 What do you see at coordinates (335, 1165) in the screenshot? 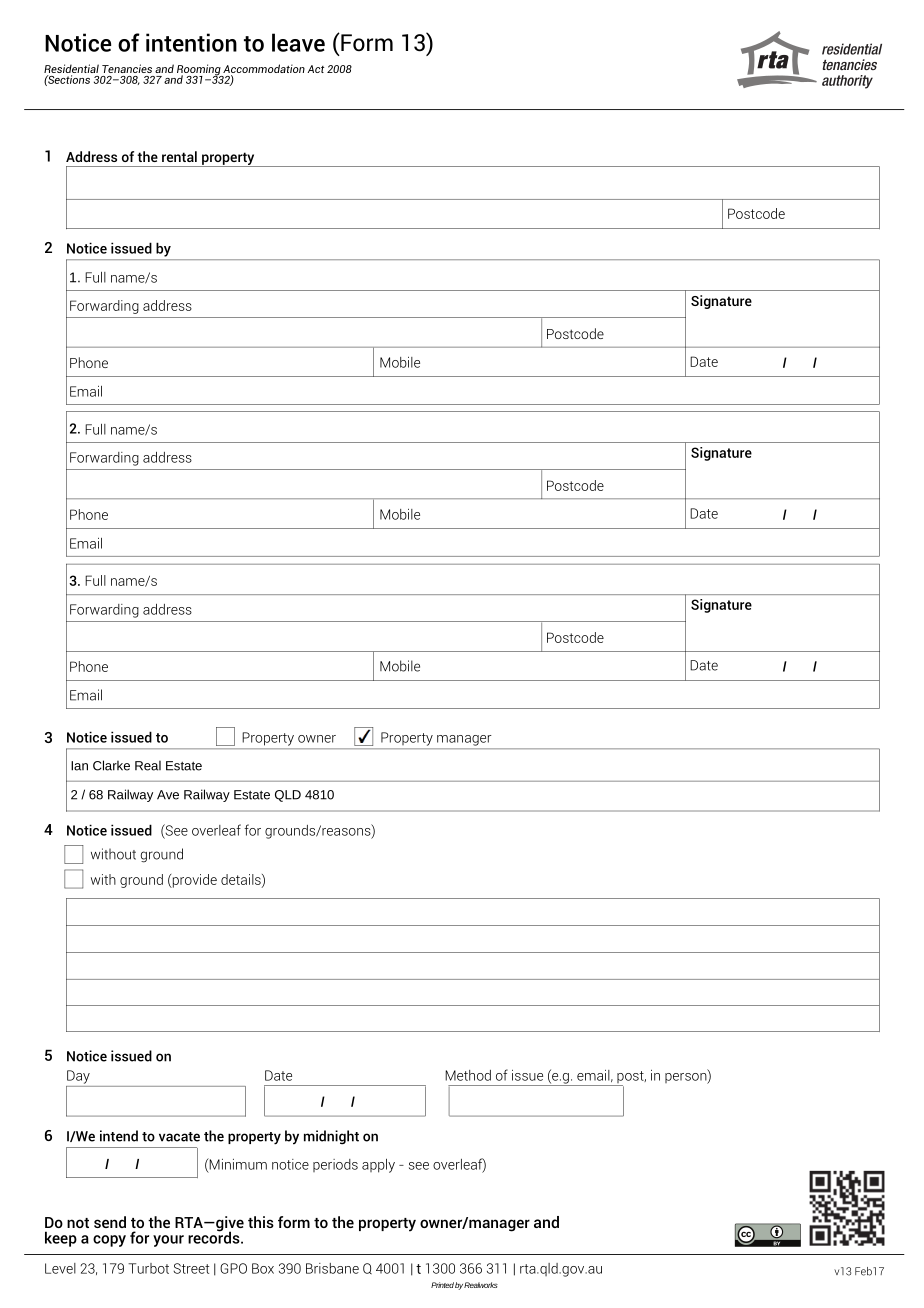
I see `periods` at bounding box center [335, 1165].
